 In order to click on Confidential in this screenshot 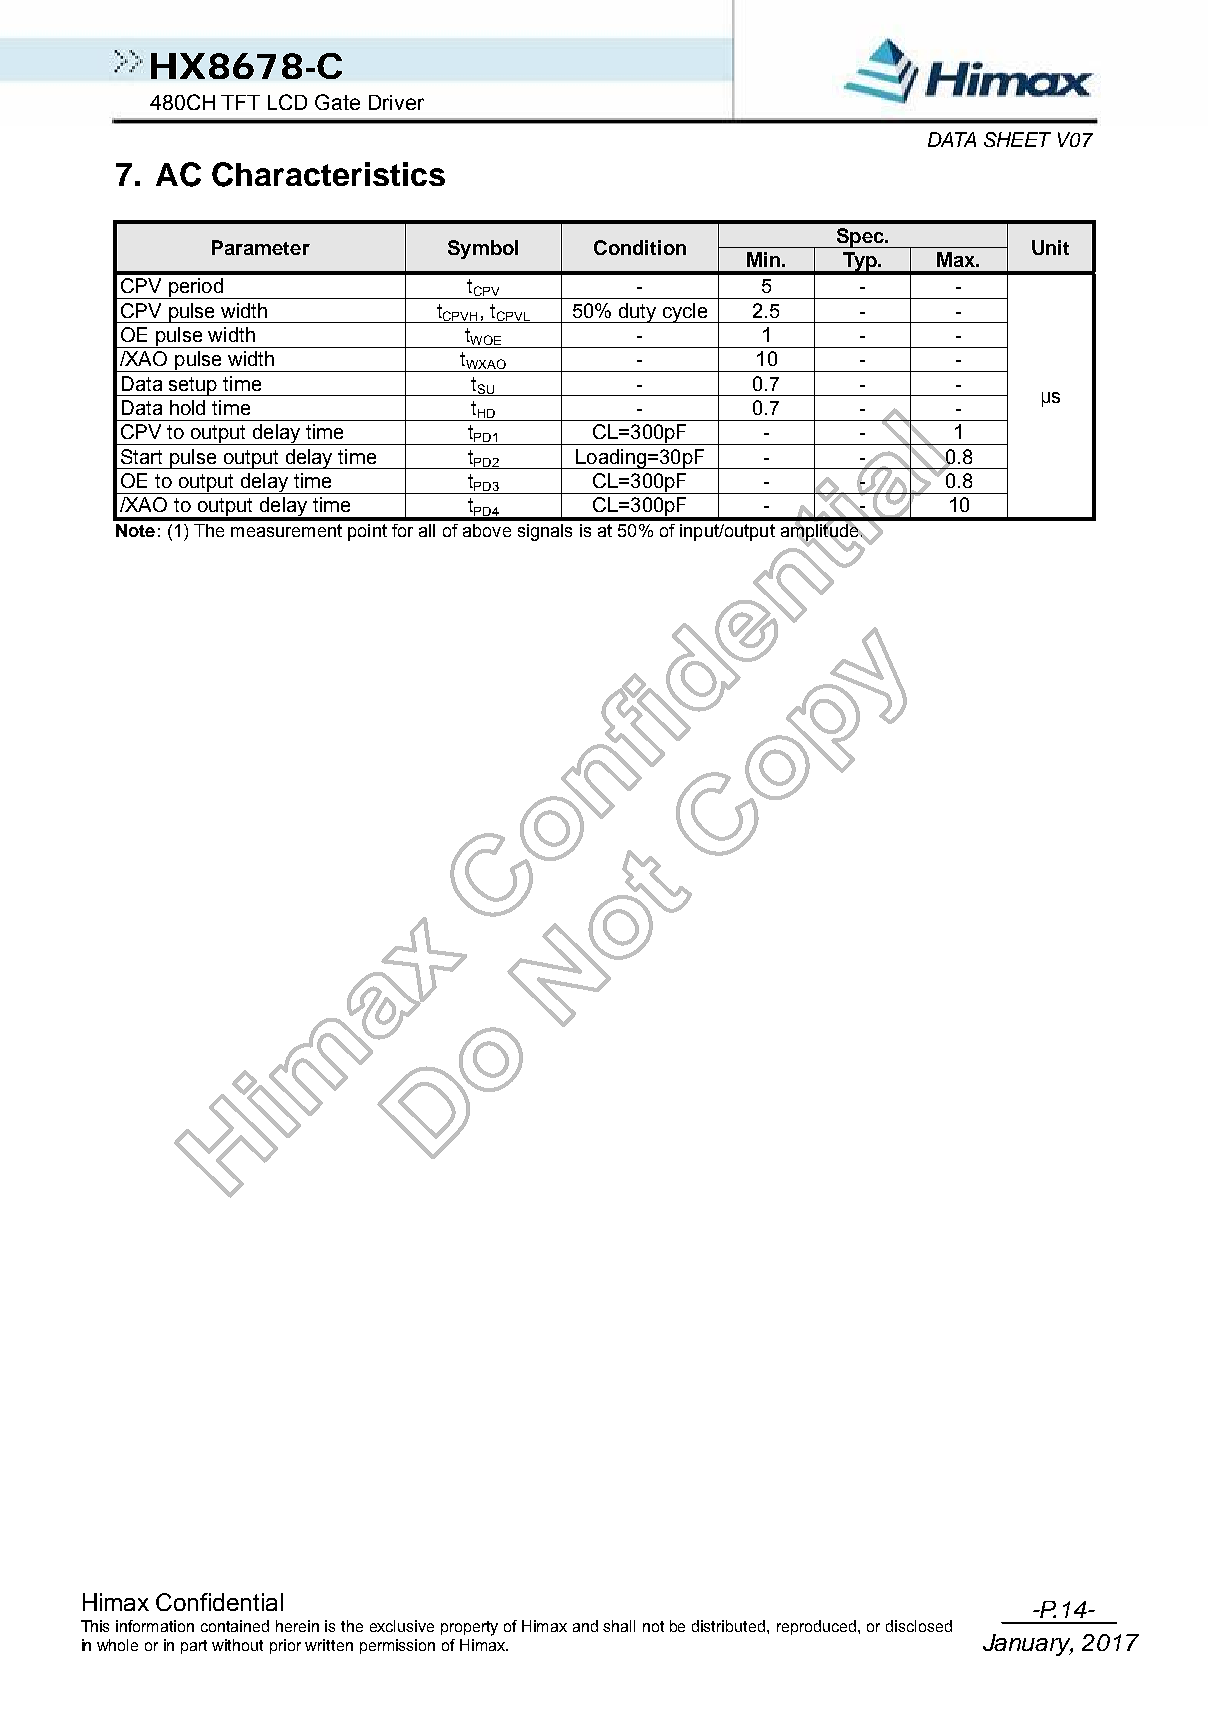, I will do `click(219, 1602)`.
